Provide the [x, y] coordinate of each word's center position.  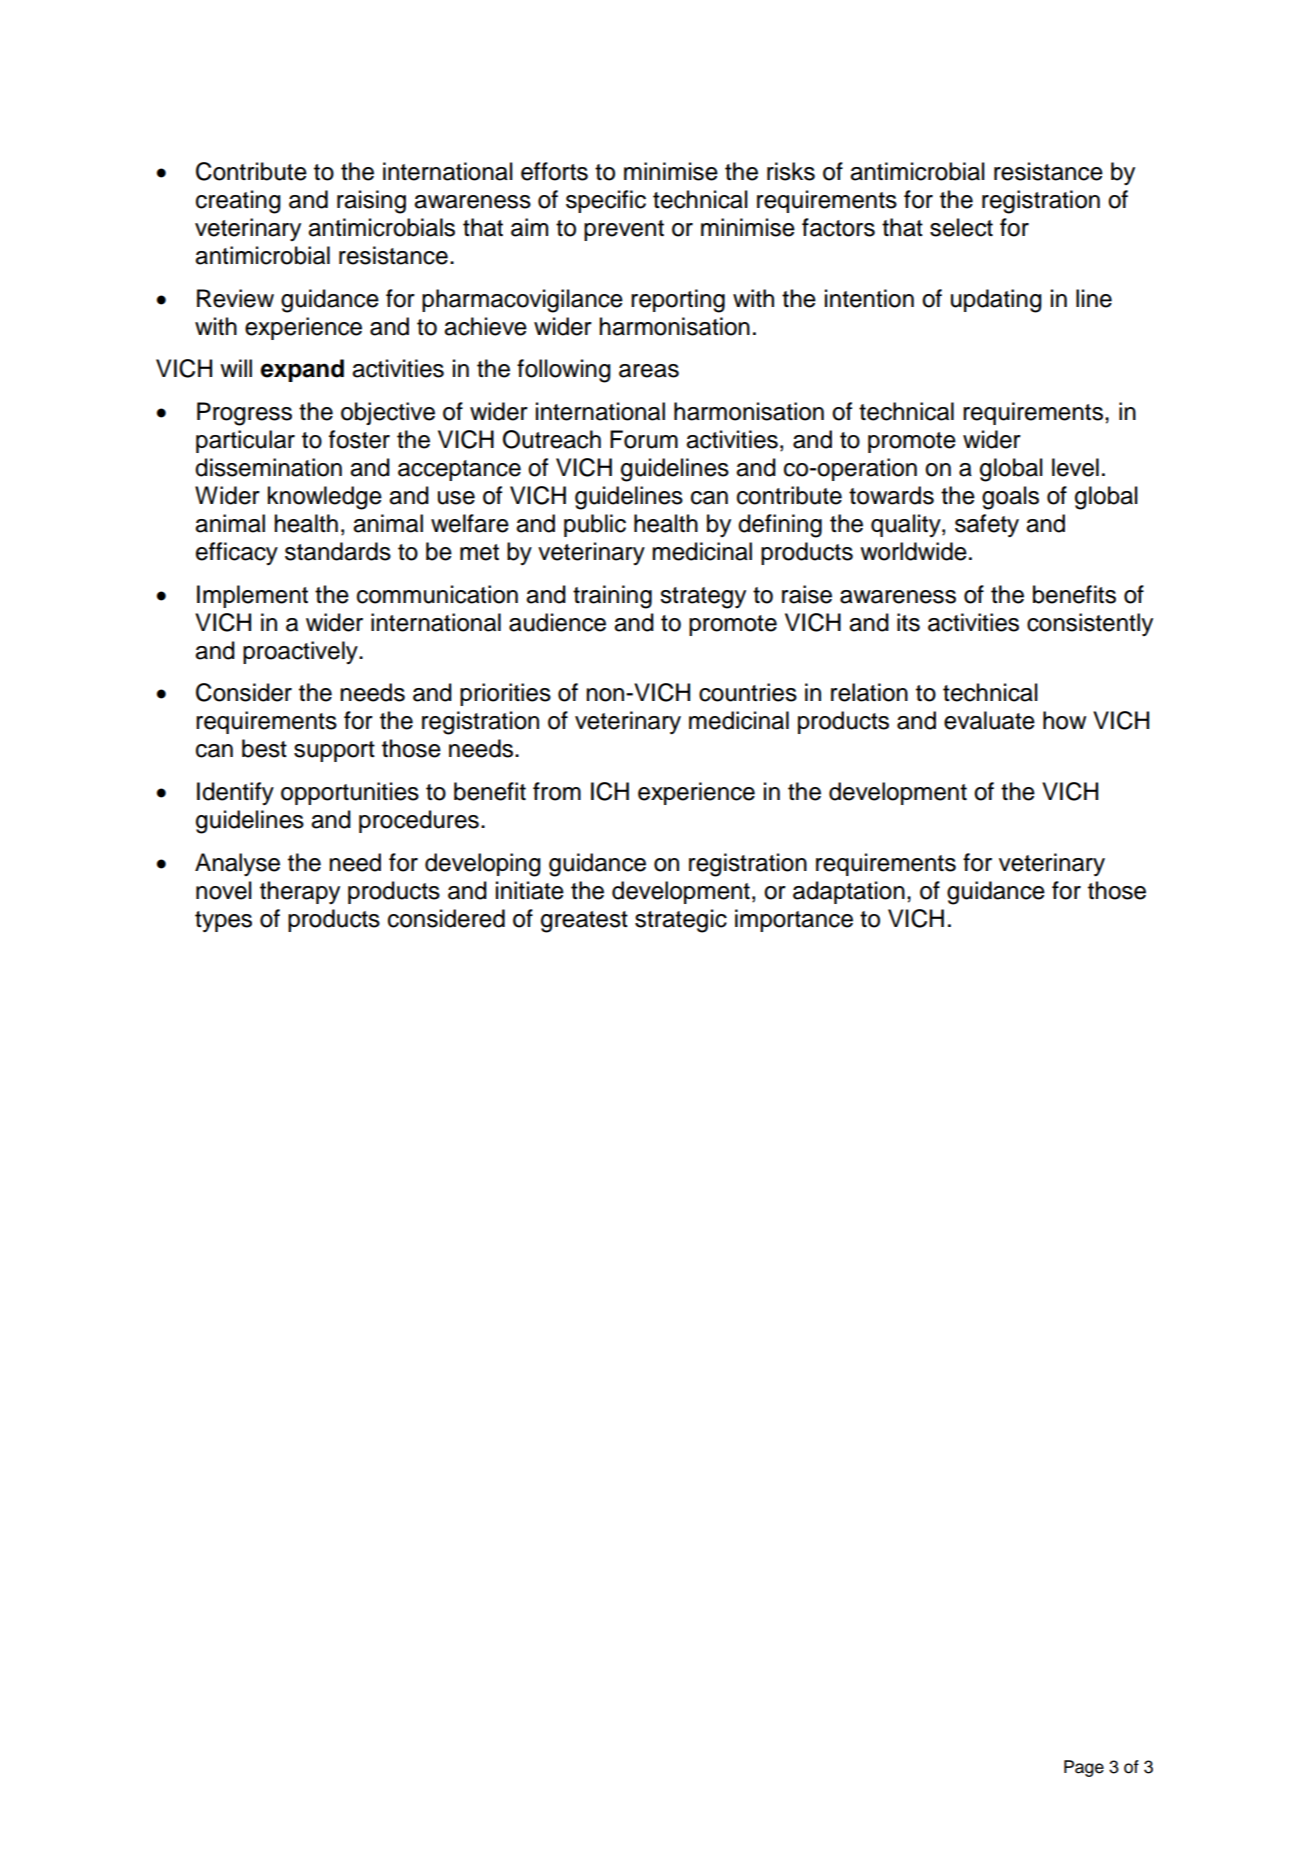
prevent [624, 230]
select [961, 227]
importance [794, 920]
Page [1084, 1768]
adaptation [849, 892]
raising [371, 202]
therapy [300, 892]
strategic [681, 921]
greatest [584, 922]
